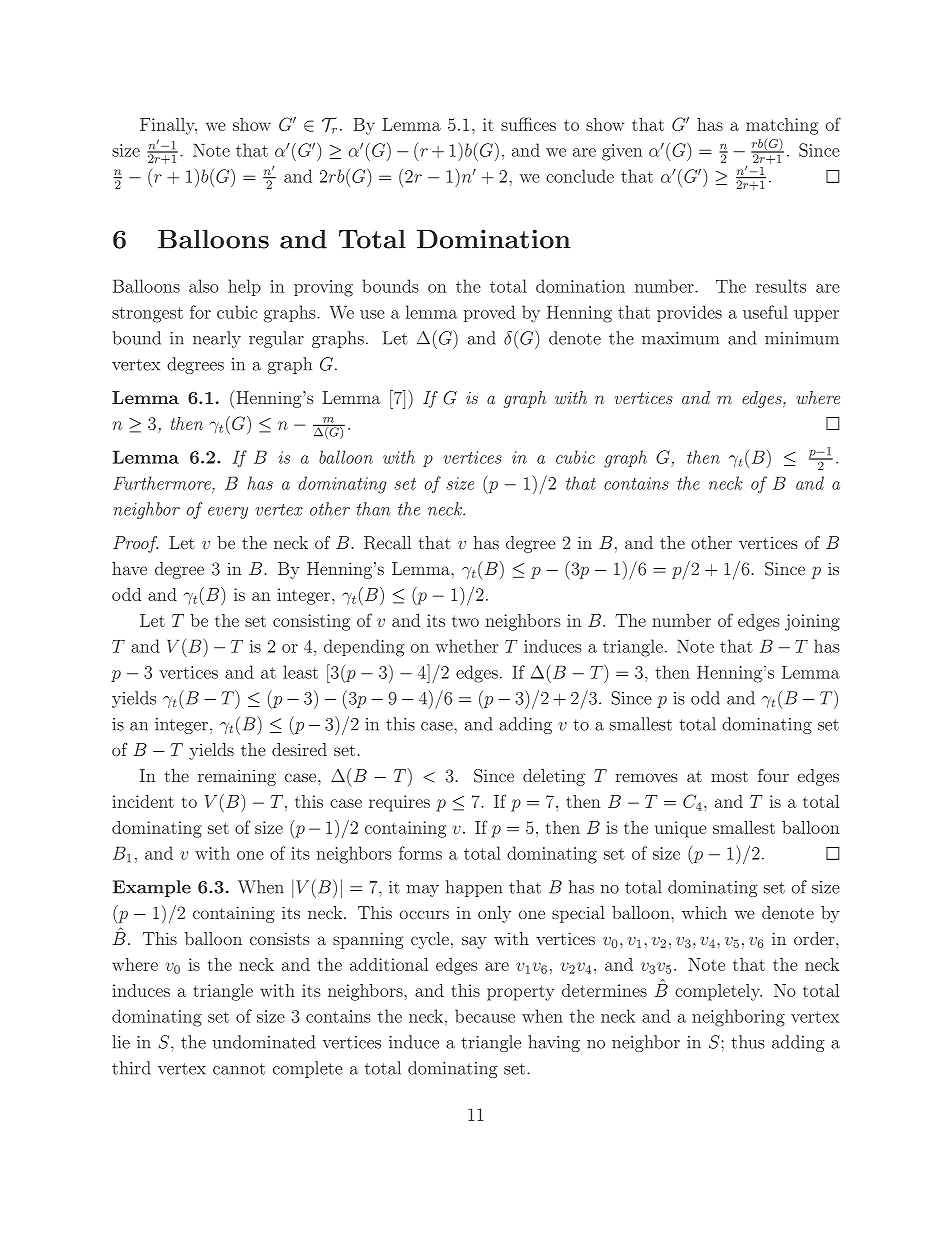  I want to click on thus, so click(748, 1042).
